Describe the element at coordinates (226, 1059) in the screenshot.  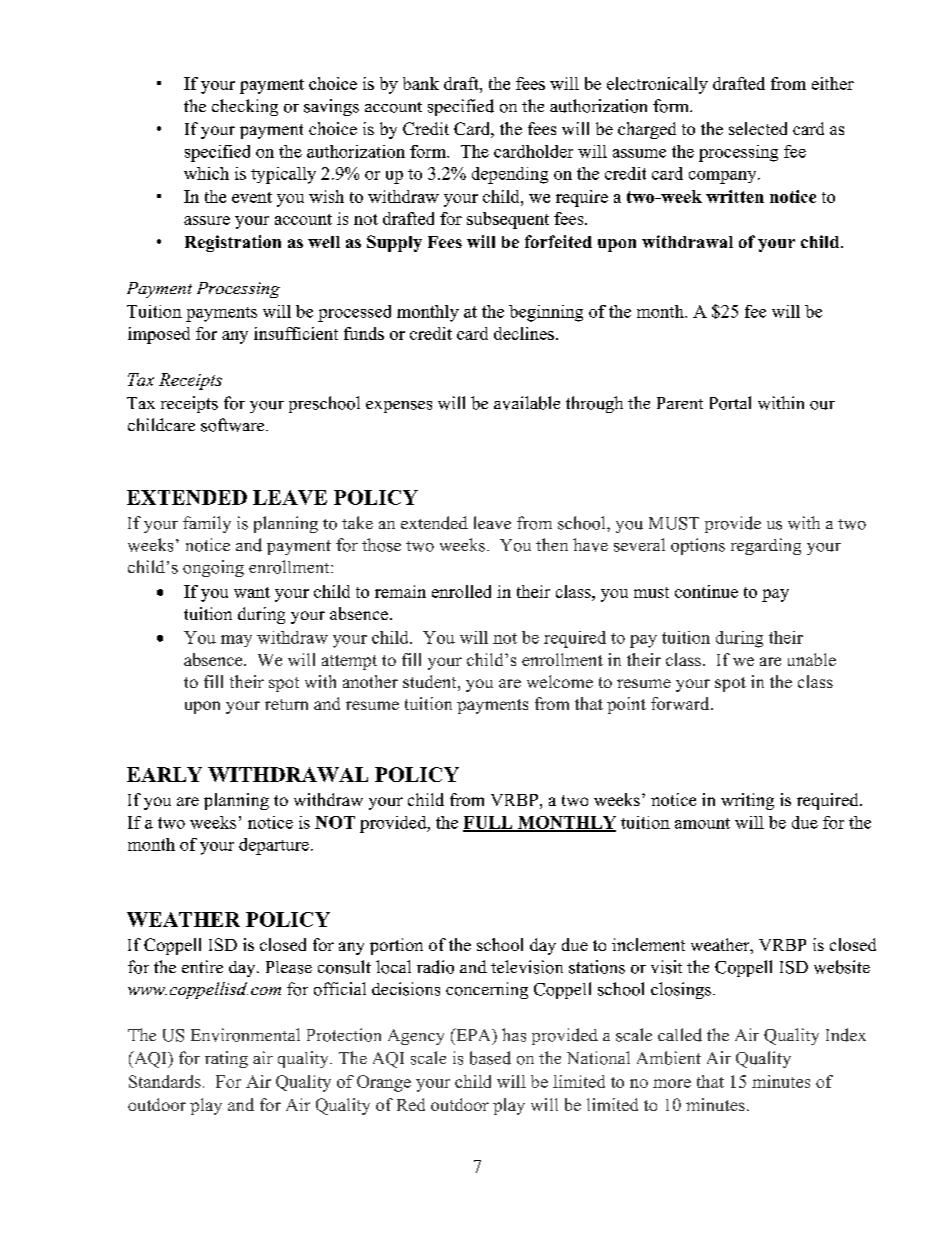
I see `rating` at that location.
